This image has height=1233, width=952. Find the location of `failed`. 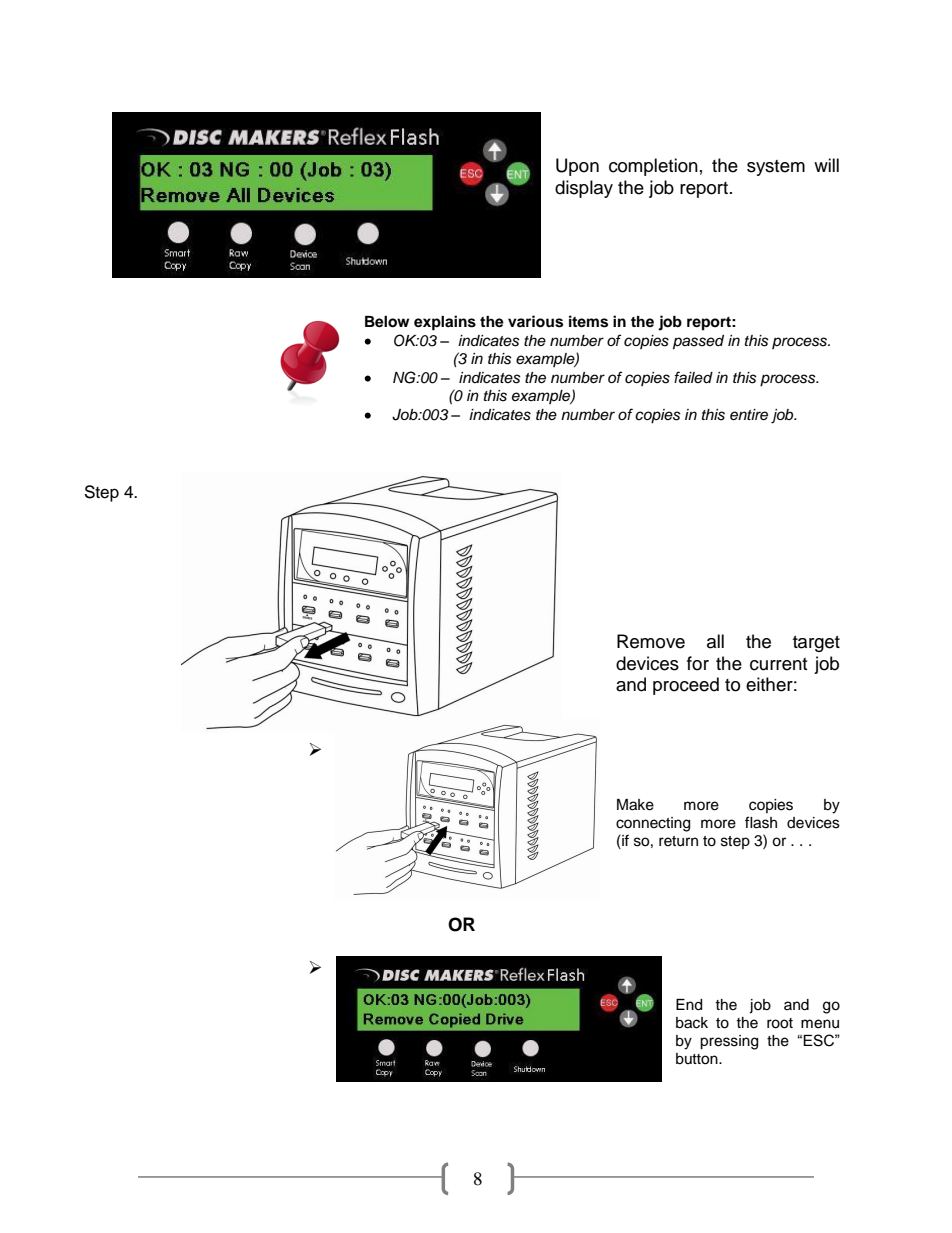

failed is located at coordinates (693, 377).
